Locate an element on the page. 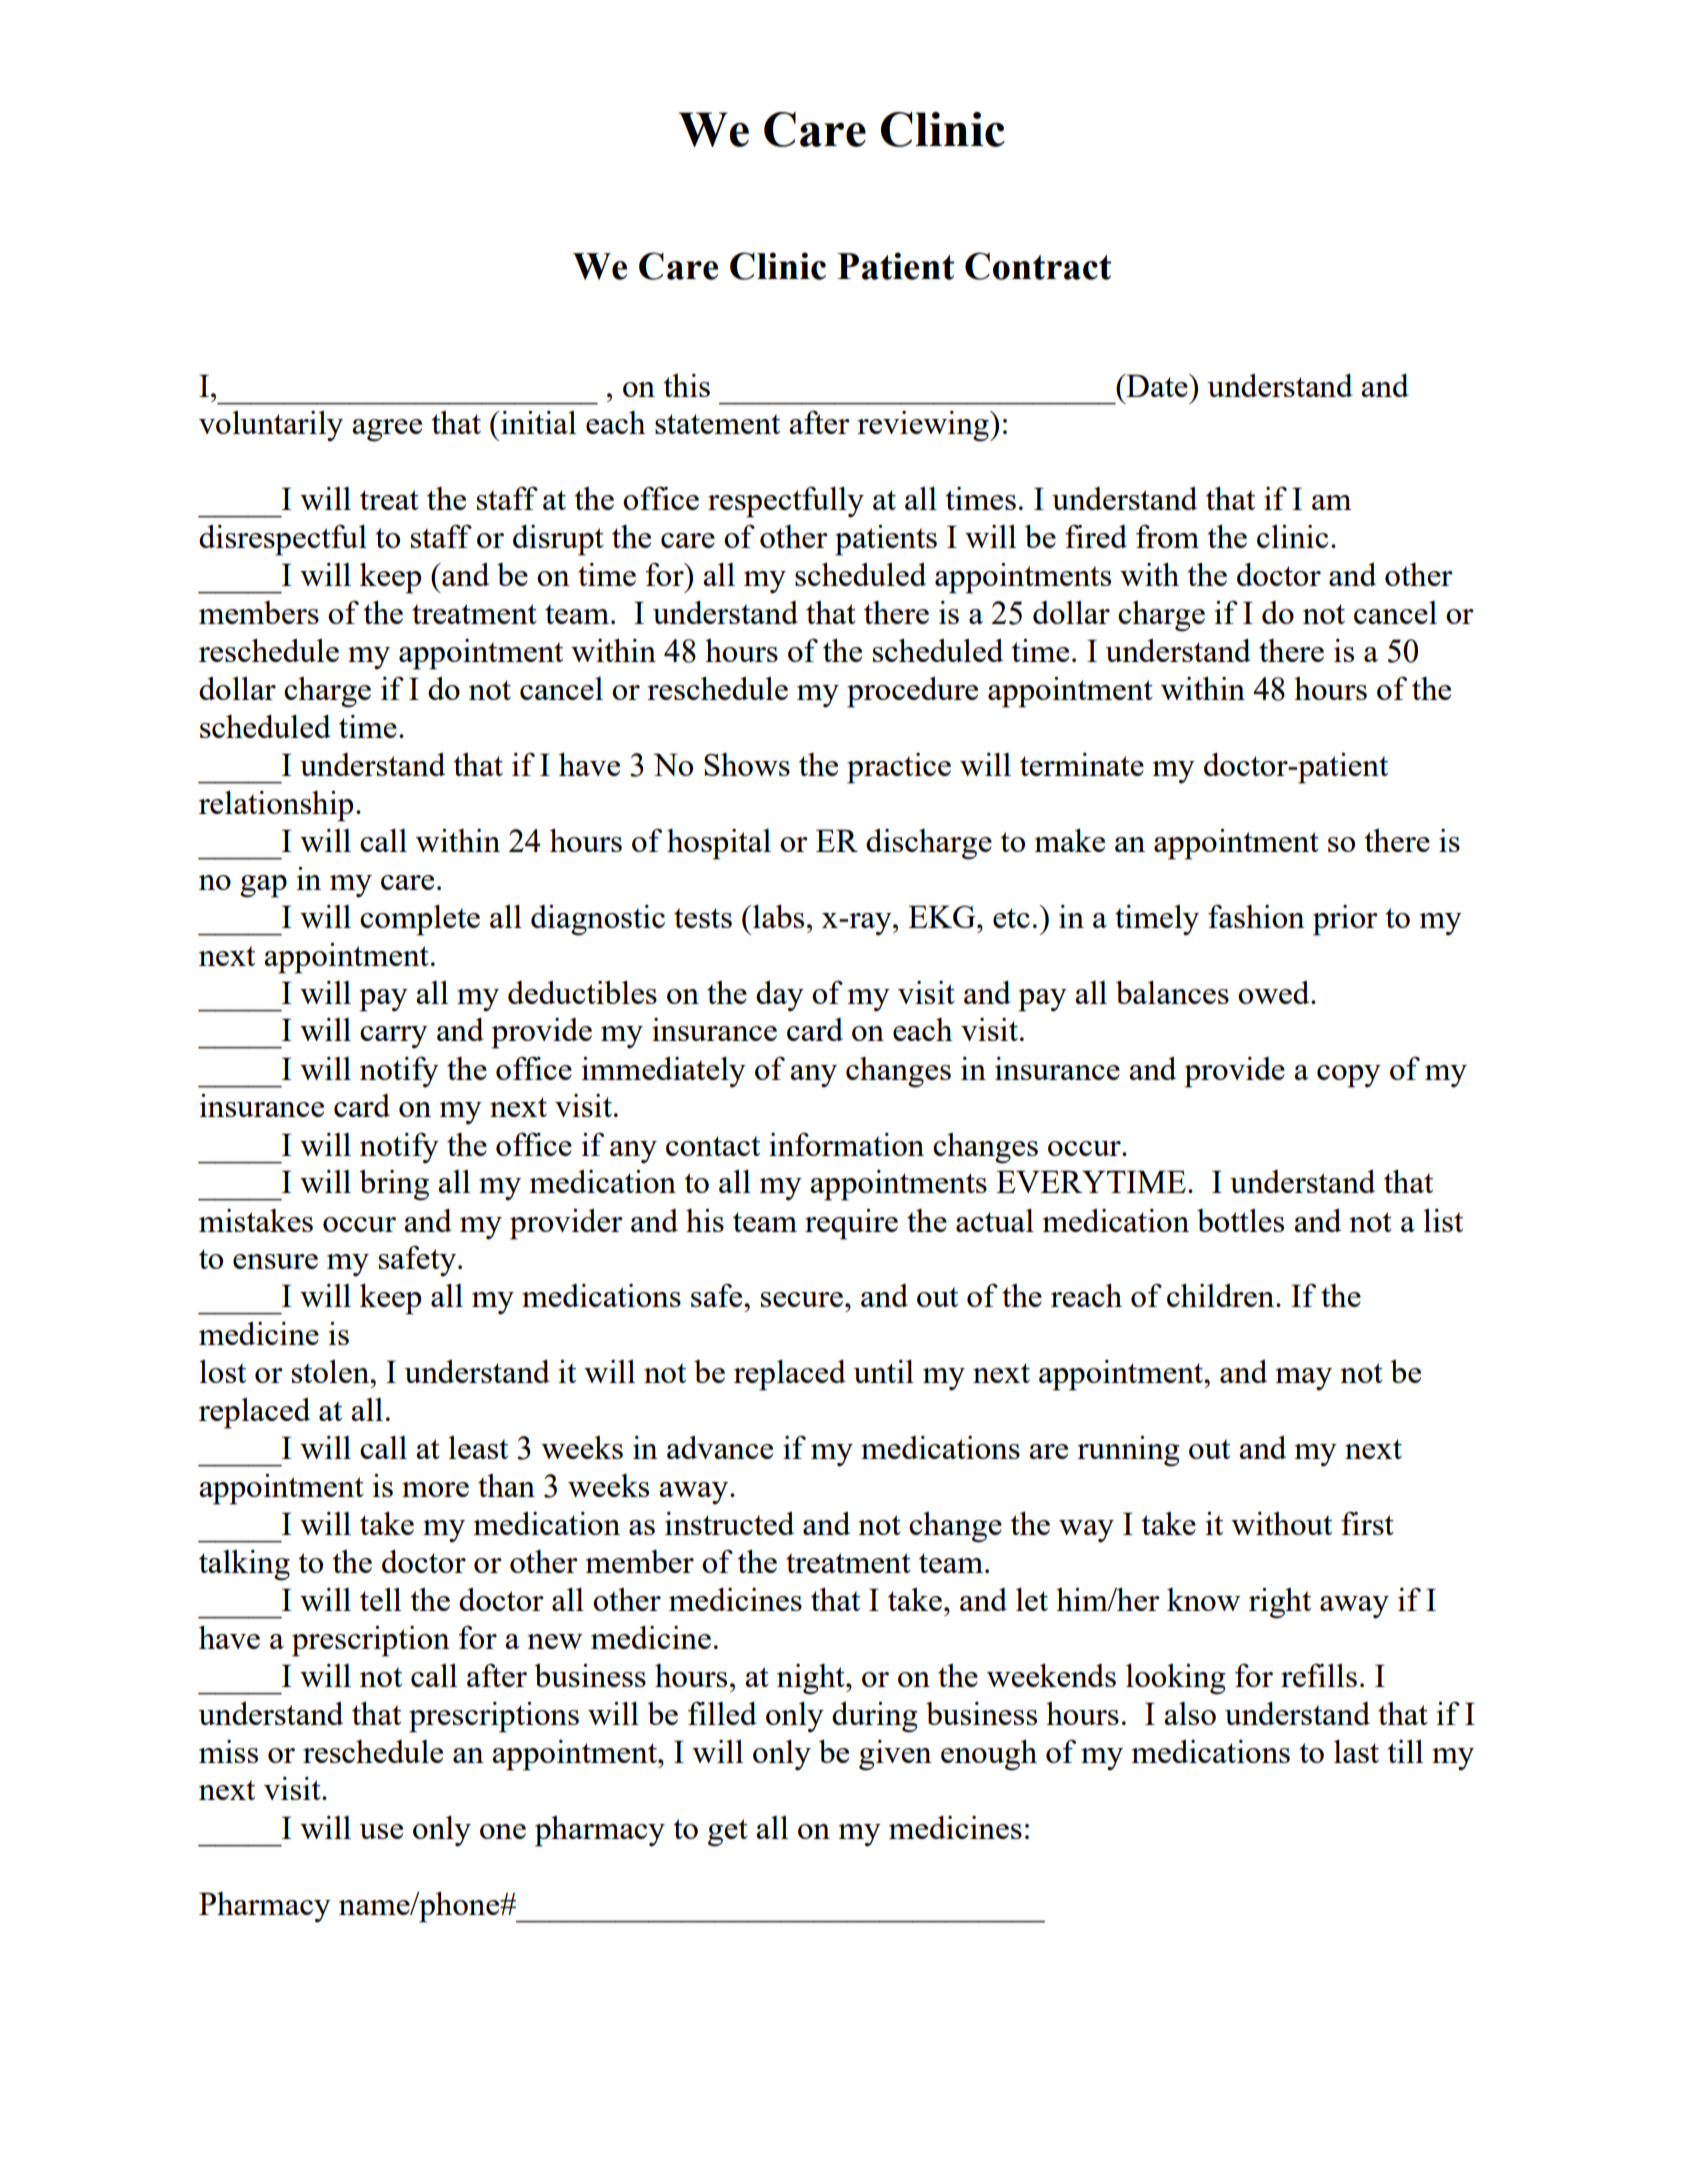 Image resolution: width=1683 pixels, height=2178 pixels. stolen is located at coordinates (332, 1371).
